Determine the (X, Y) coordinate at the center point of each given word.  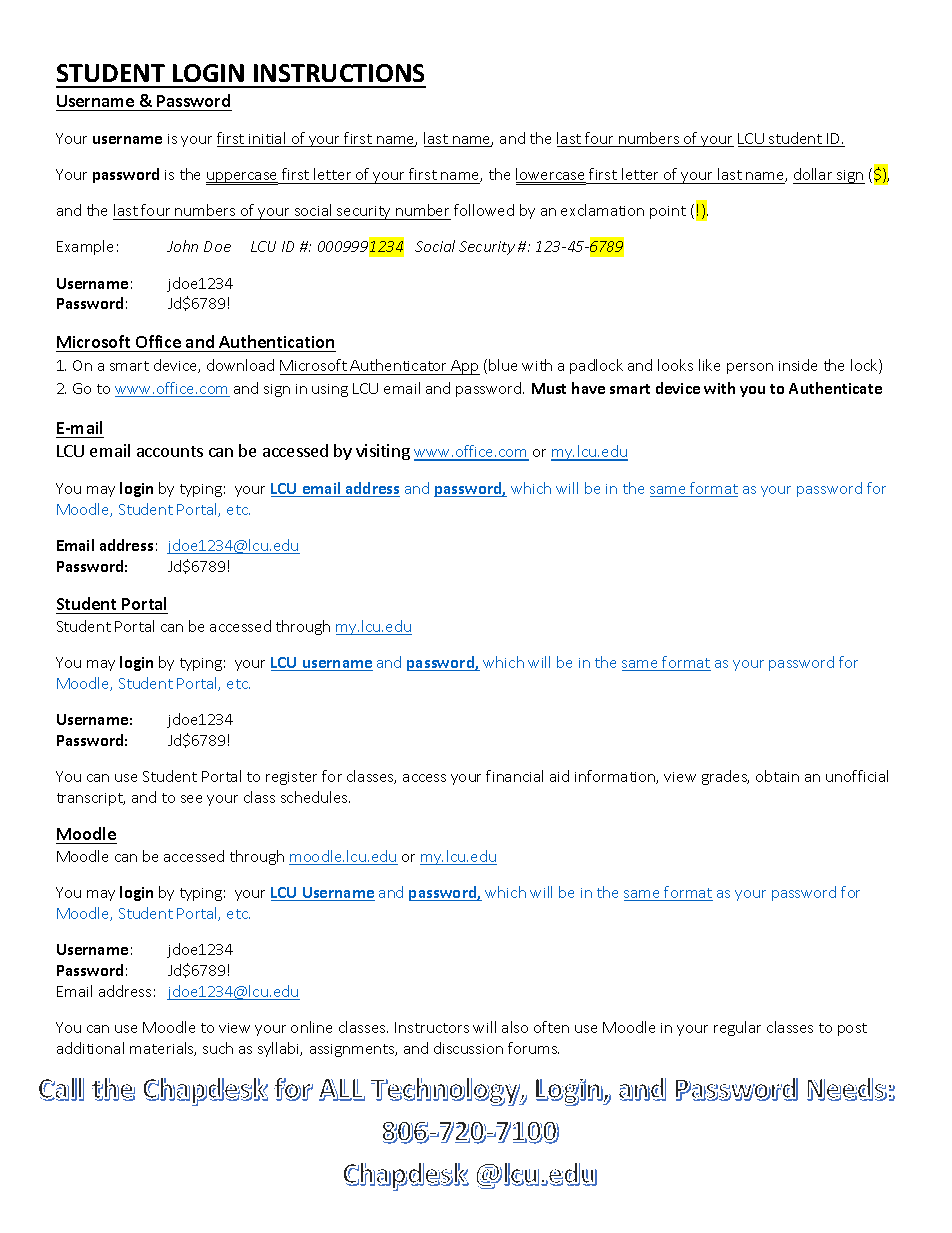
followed (484, 210)
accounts (170, 451)
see (191, 799)
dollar (813, 174)
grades (725, 777)
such (218, 1048)
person (750, 368)
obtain (777, 776)
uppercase (243, 178)
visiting (383, 452)
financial (514, 776)
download (240, 365)
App (465, 367)
